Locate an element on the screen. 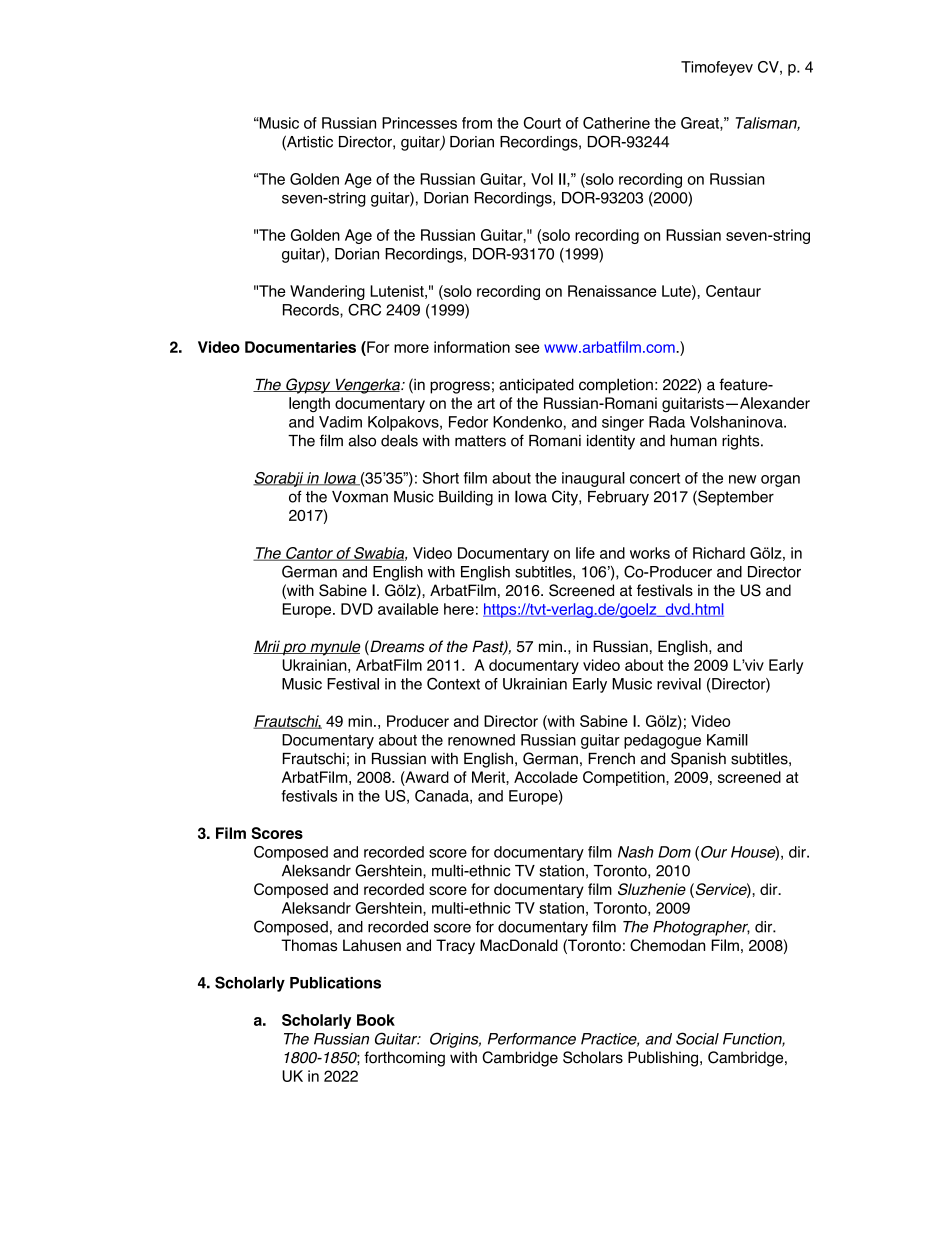 The width and height of the screenshot is (952, 1233). Gypsy is located at coordinates (308, 386).
